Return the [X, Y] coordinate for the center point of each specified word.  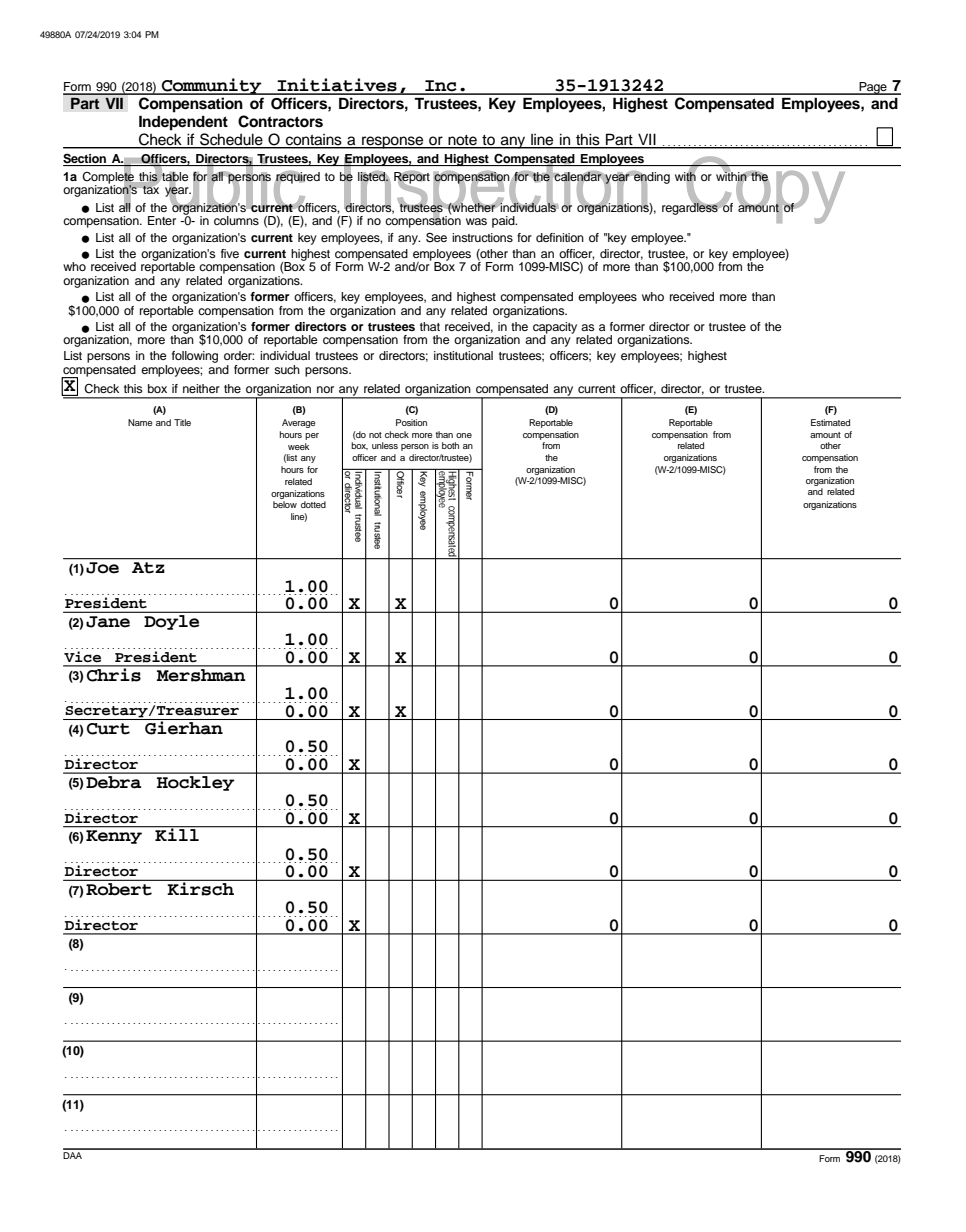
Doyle [171, 622]
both [450, 445]
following [195, 357]
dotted [313, 504]
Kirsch [201, 888]
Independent [183, 123]
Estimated [830, 422]
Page [873, 88]
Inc [441, 87]
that [430, 326]
